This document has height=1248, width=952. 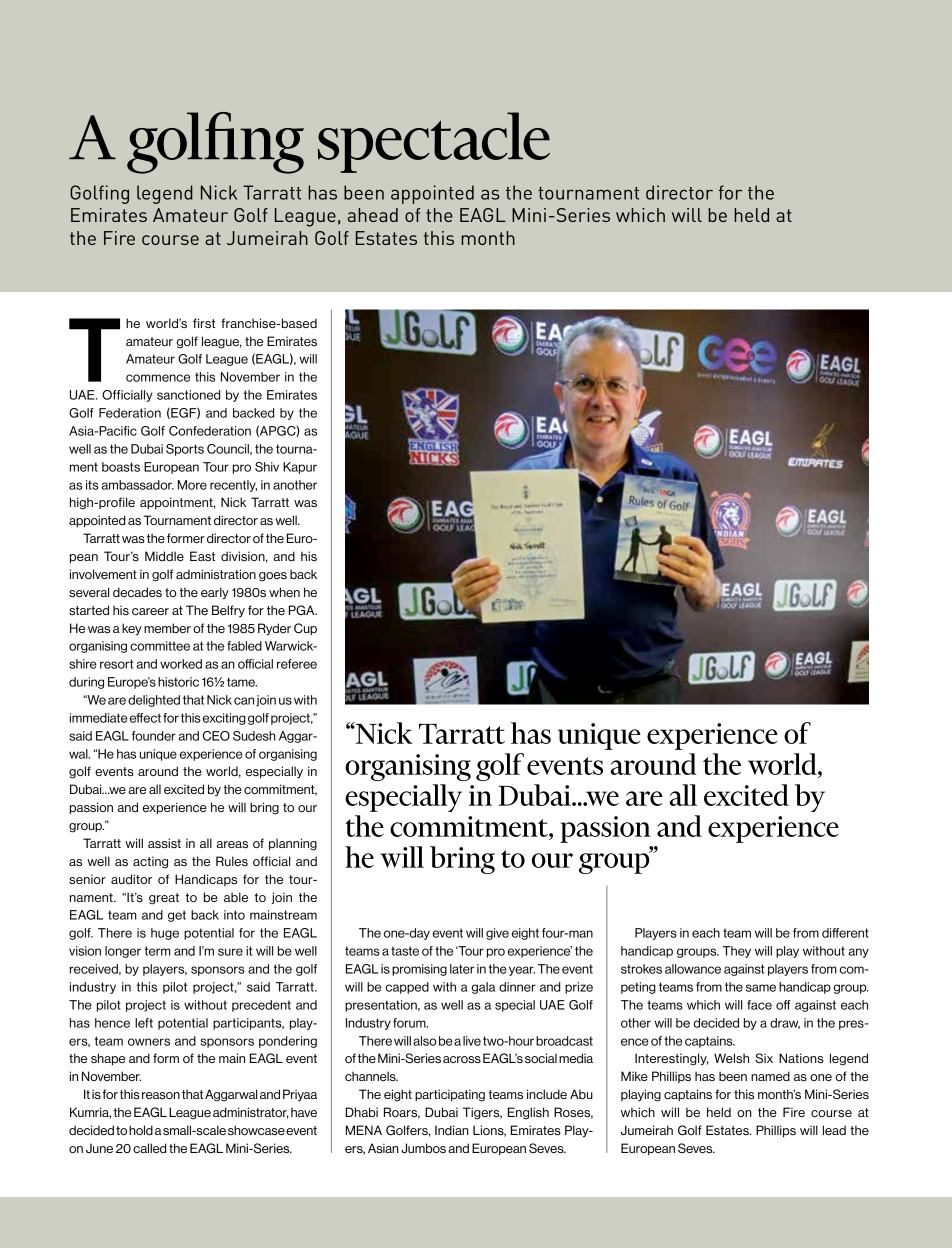 I want to click on Cup, so click(x=305, y=629).
